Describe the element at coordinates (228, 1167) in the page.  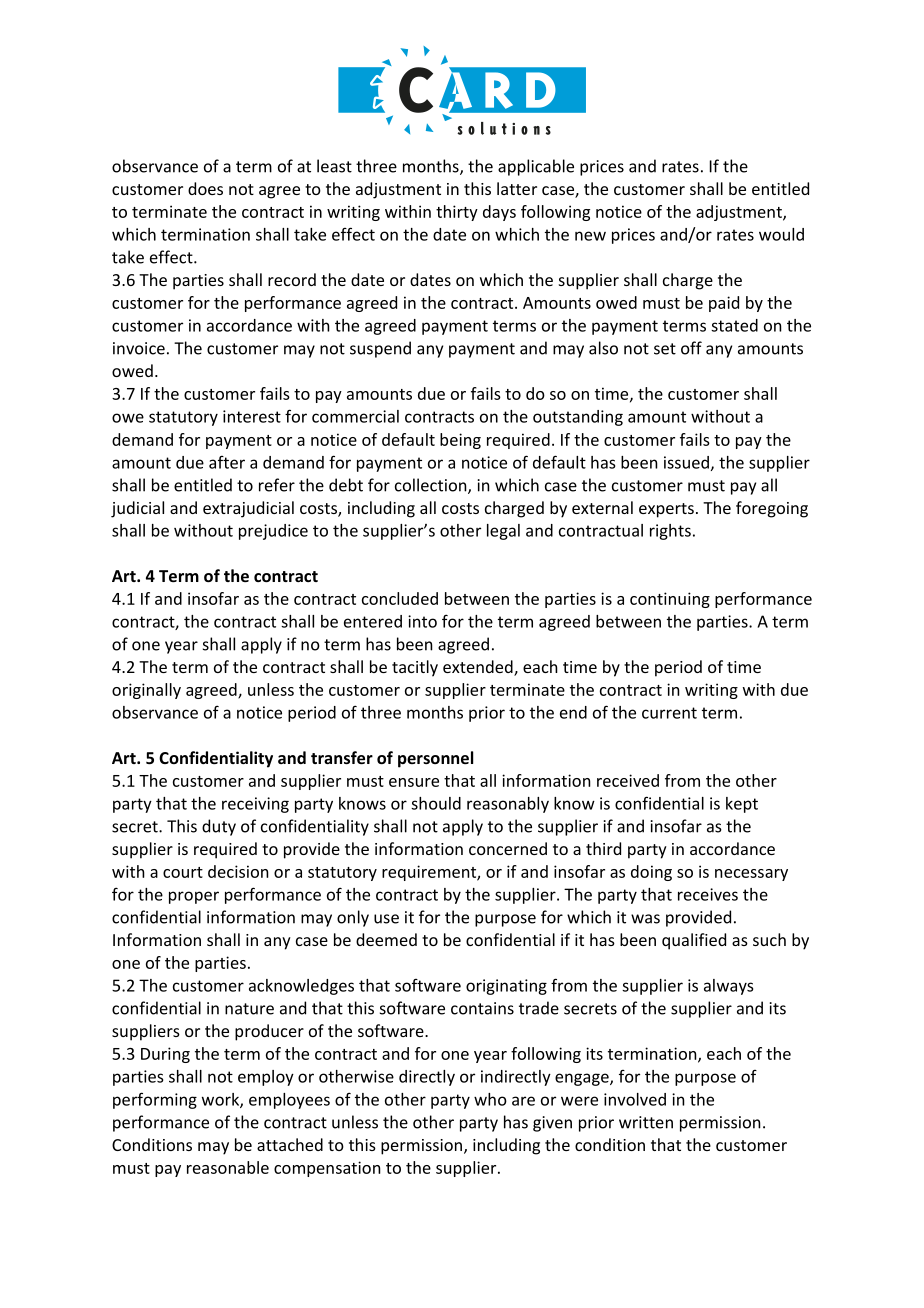
I see `reasonable` at that location.
